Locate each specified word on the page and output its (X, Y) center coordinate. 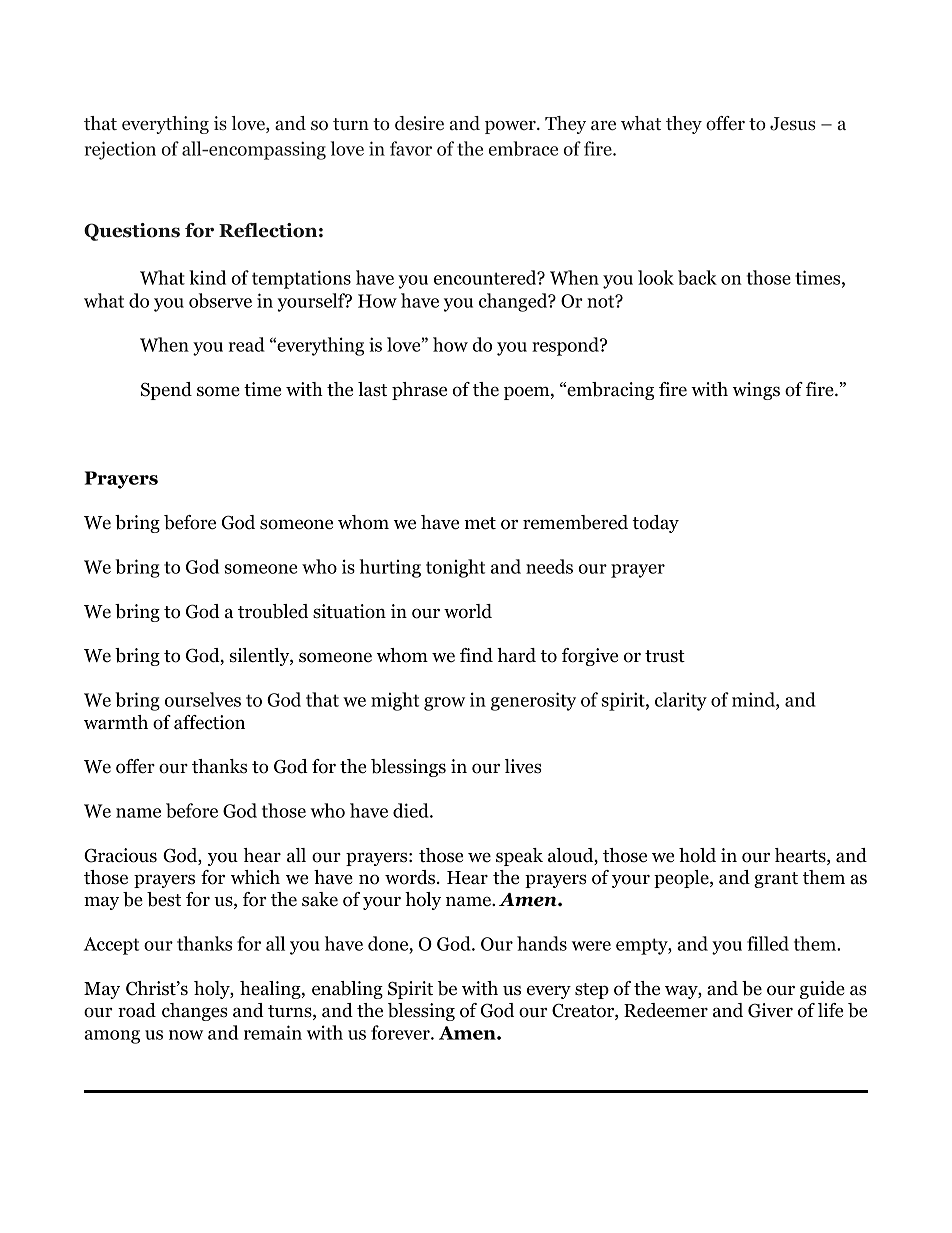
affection (209, 722)
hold (697, 855)
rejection (120, 150)
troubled (273, 611)
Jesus (792, 124)
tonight (455, 568)
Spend (166, 391)
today (655, 524)
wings (756, 391)
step (592, 991)
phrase (419, 391)
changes (195, 1012)
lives (523, 766)
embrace (523, 148)
